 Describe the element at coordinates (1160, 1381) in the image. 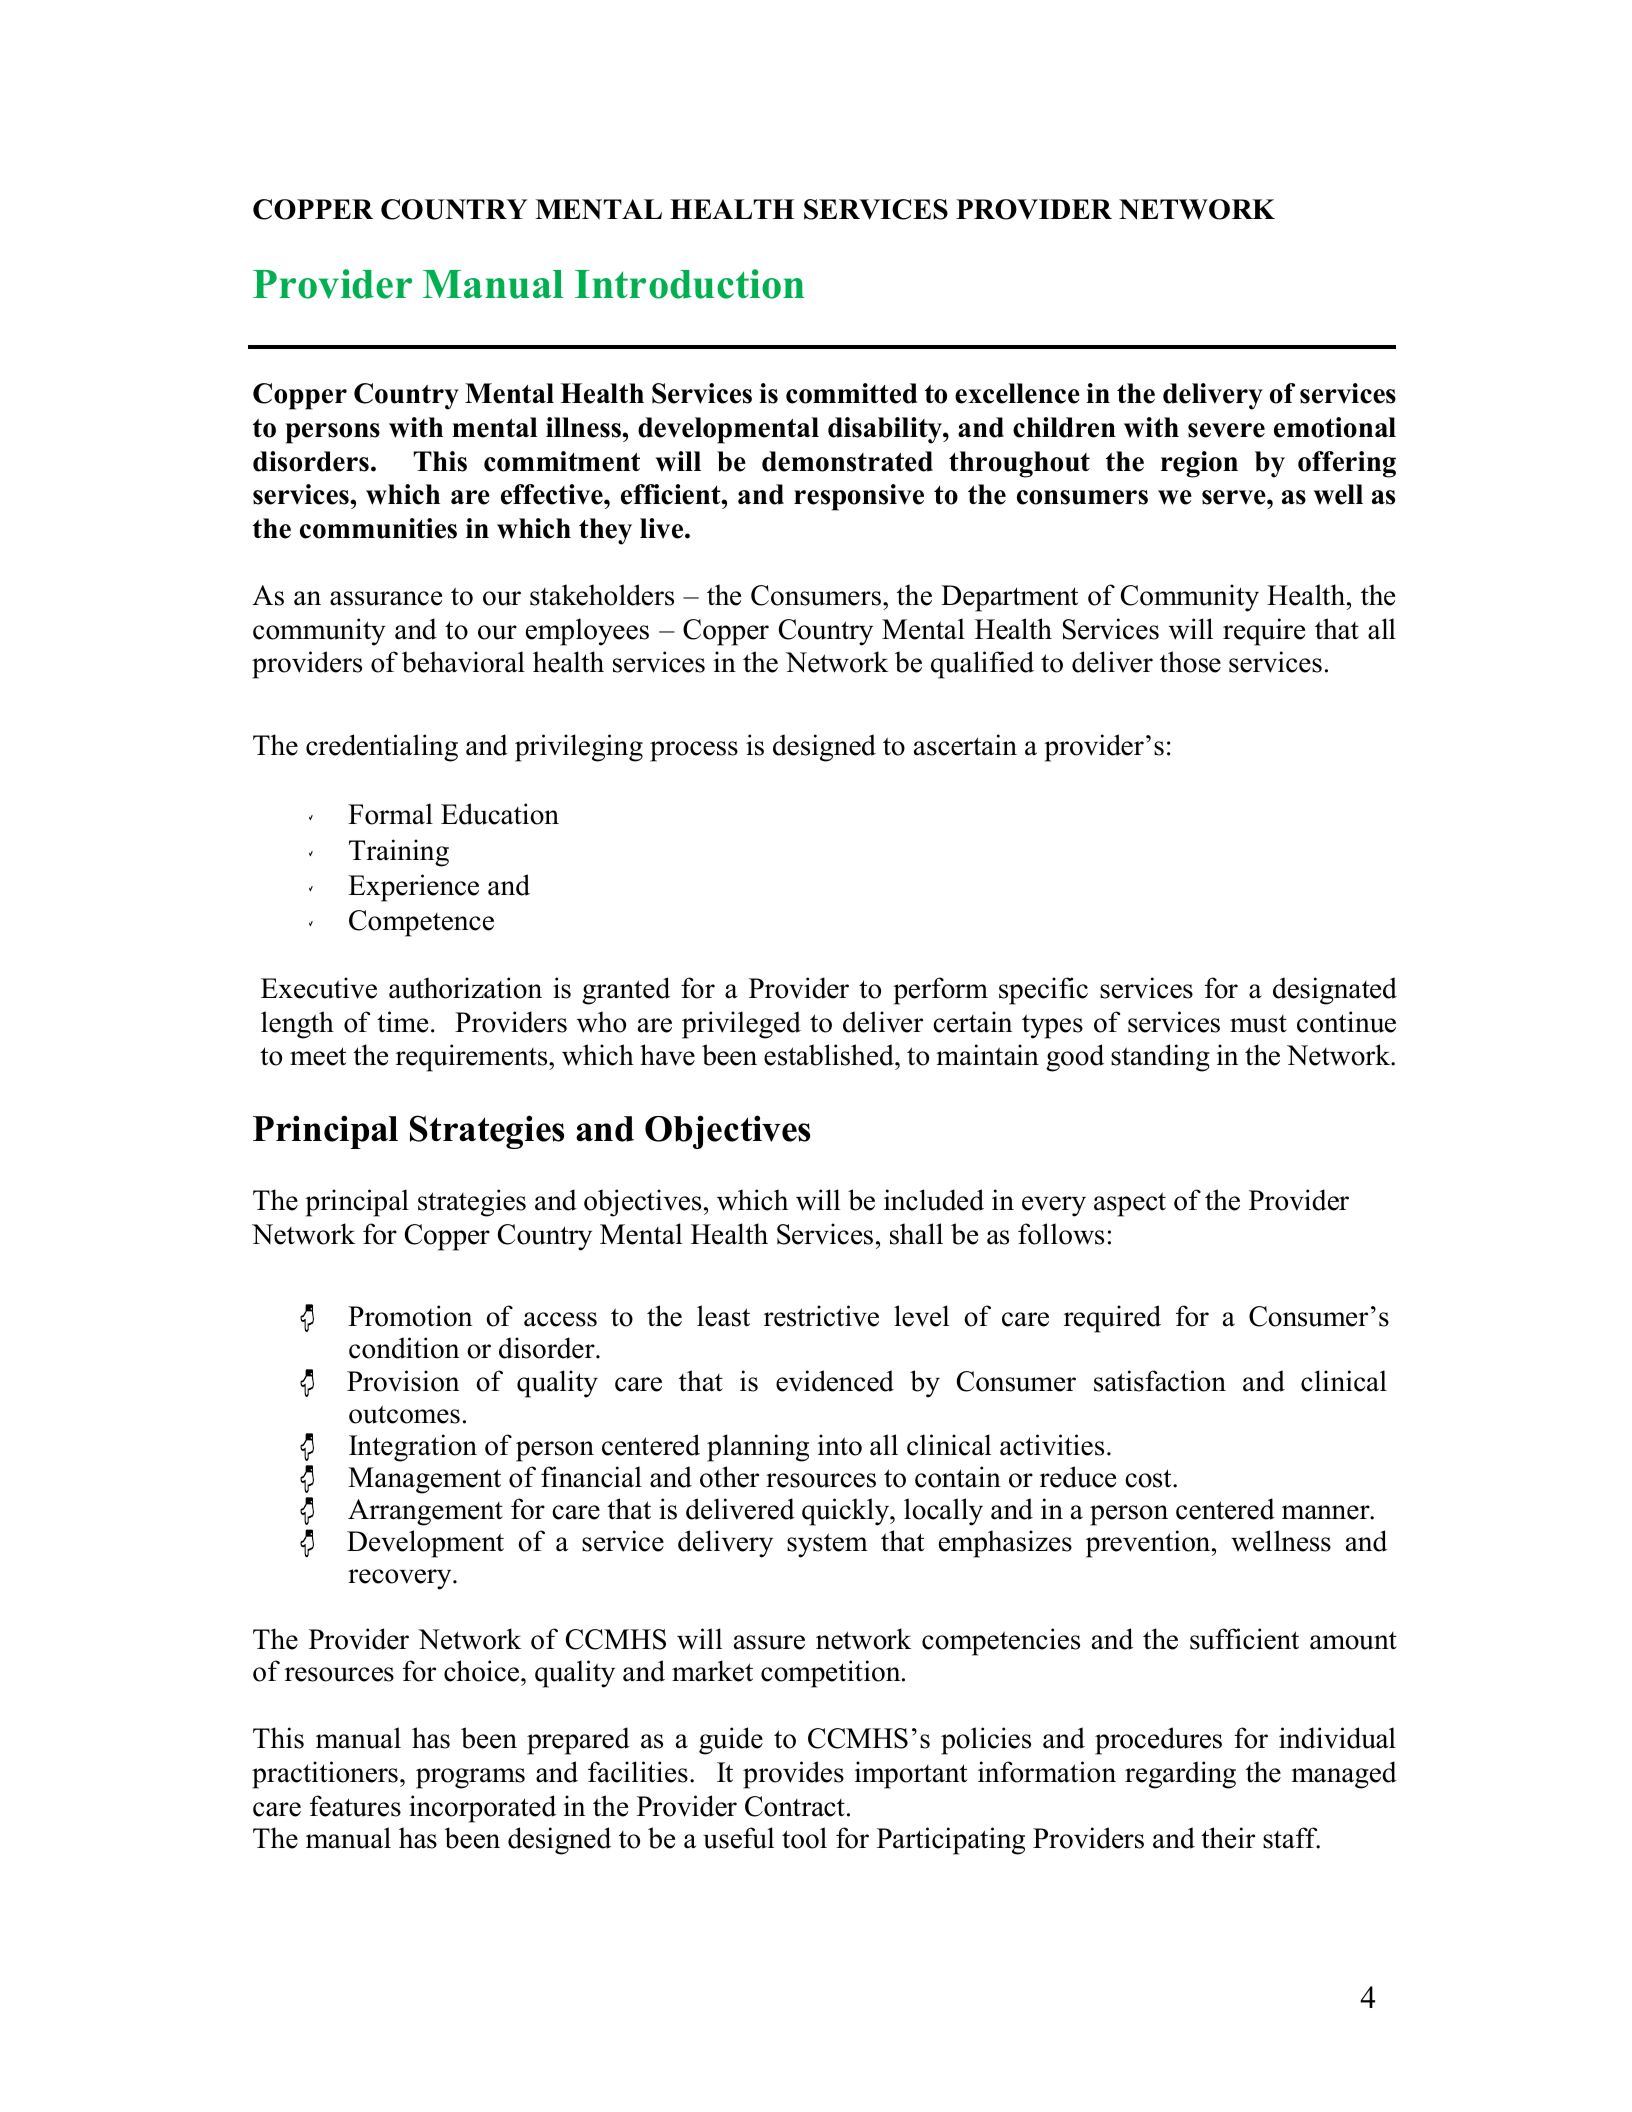

I see `satisfaction` at that location.
